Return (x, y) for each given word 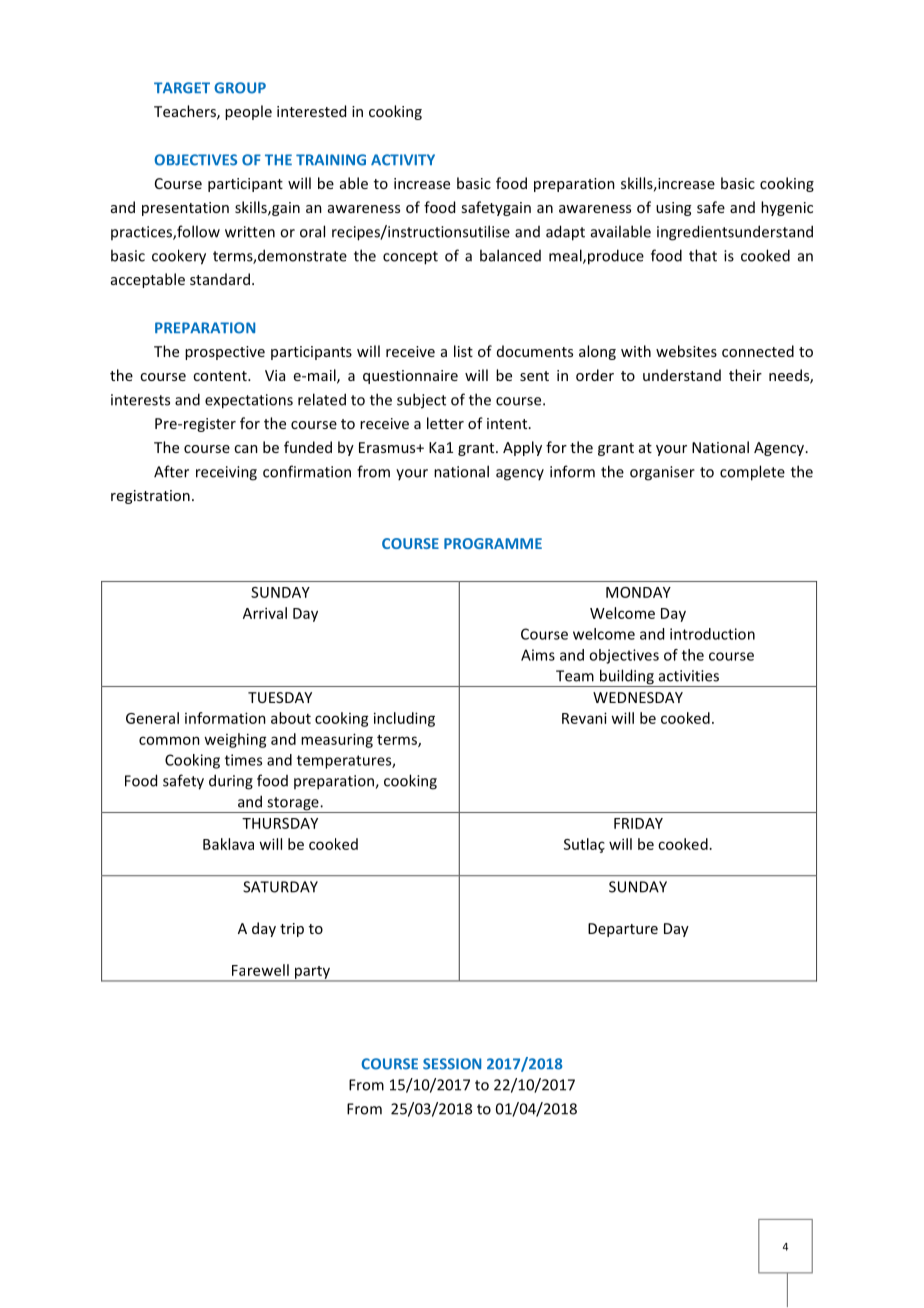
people (248, 112)
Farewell (260, 970)
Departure (623, 930)
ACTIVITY (403, 160)
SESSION (452, 1064)
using (673, 209)
